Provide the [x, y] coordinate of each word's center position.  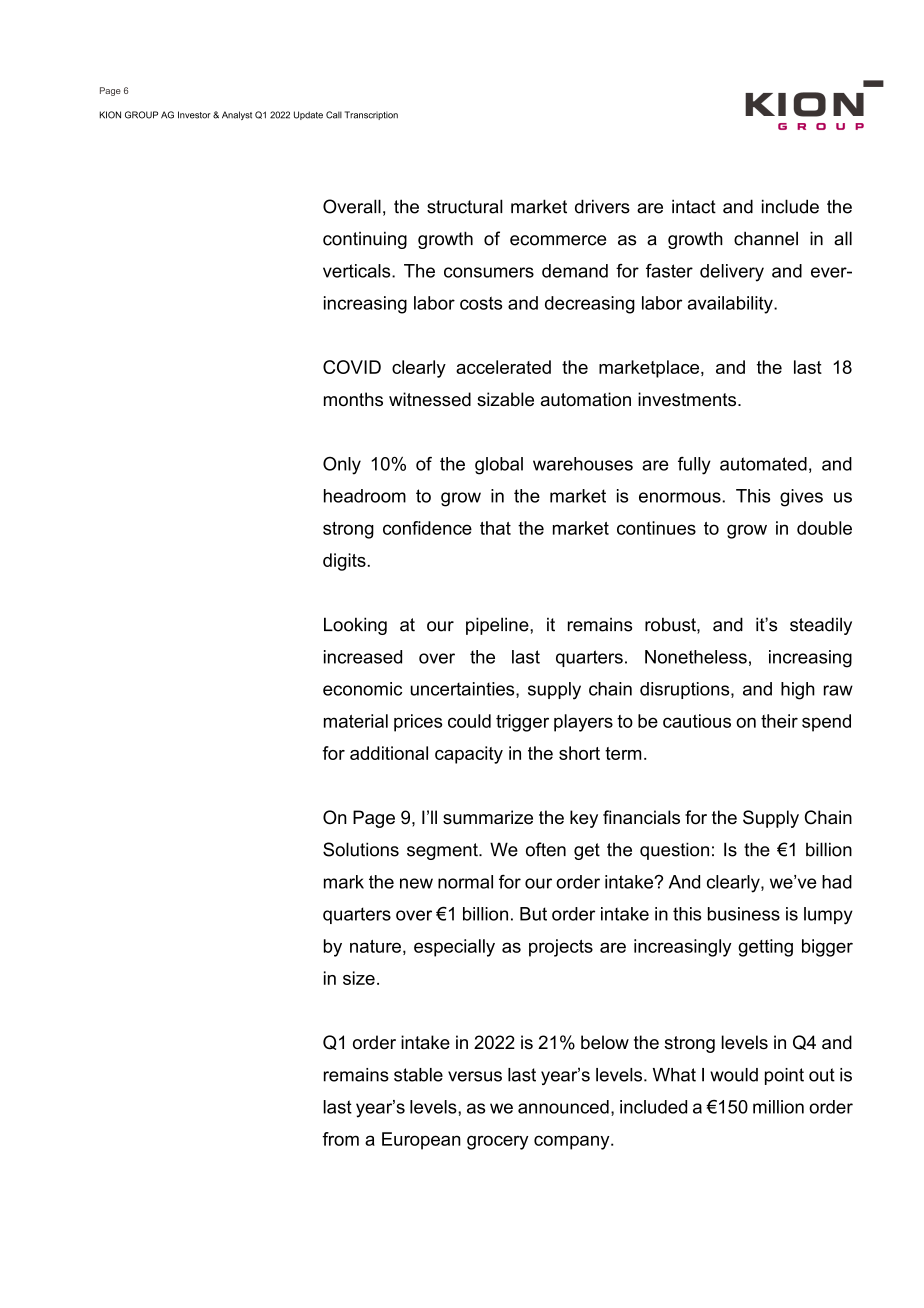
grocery [498, 1142]
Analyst [237, 115]
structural [465, 206]
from [340, 1139]
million [778, 1107]
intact [694, 206]
